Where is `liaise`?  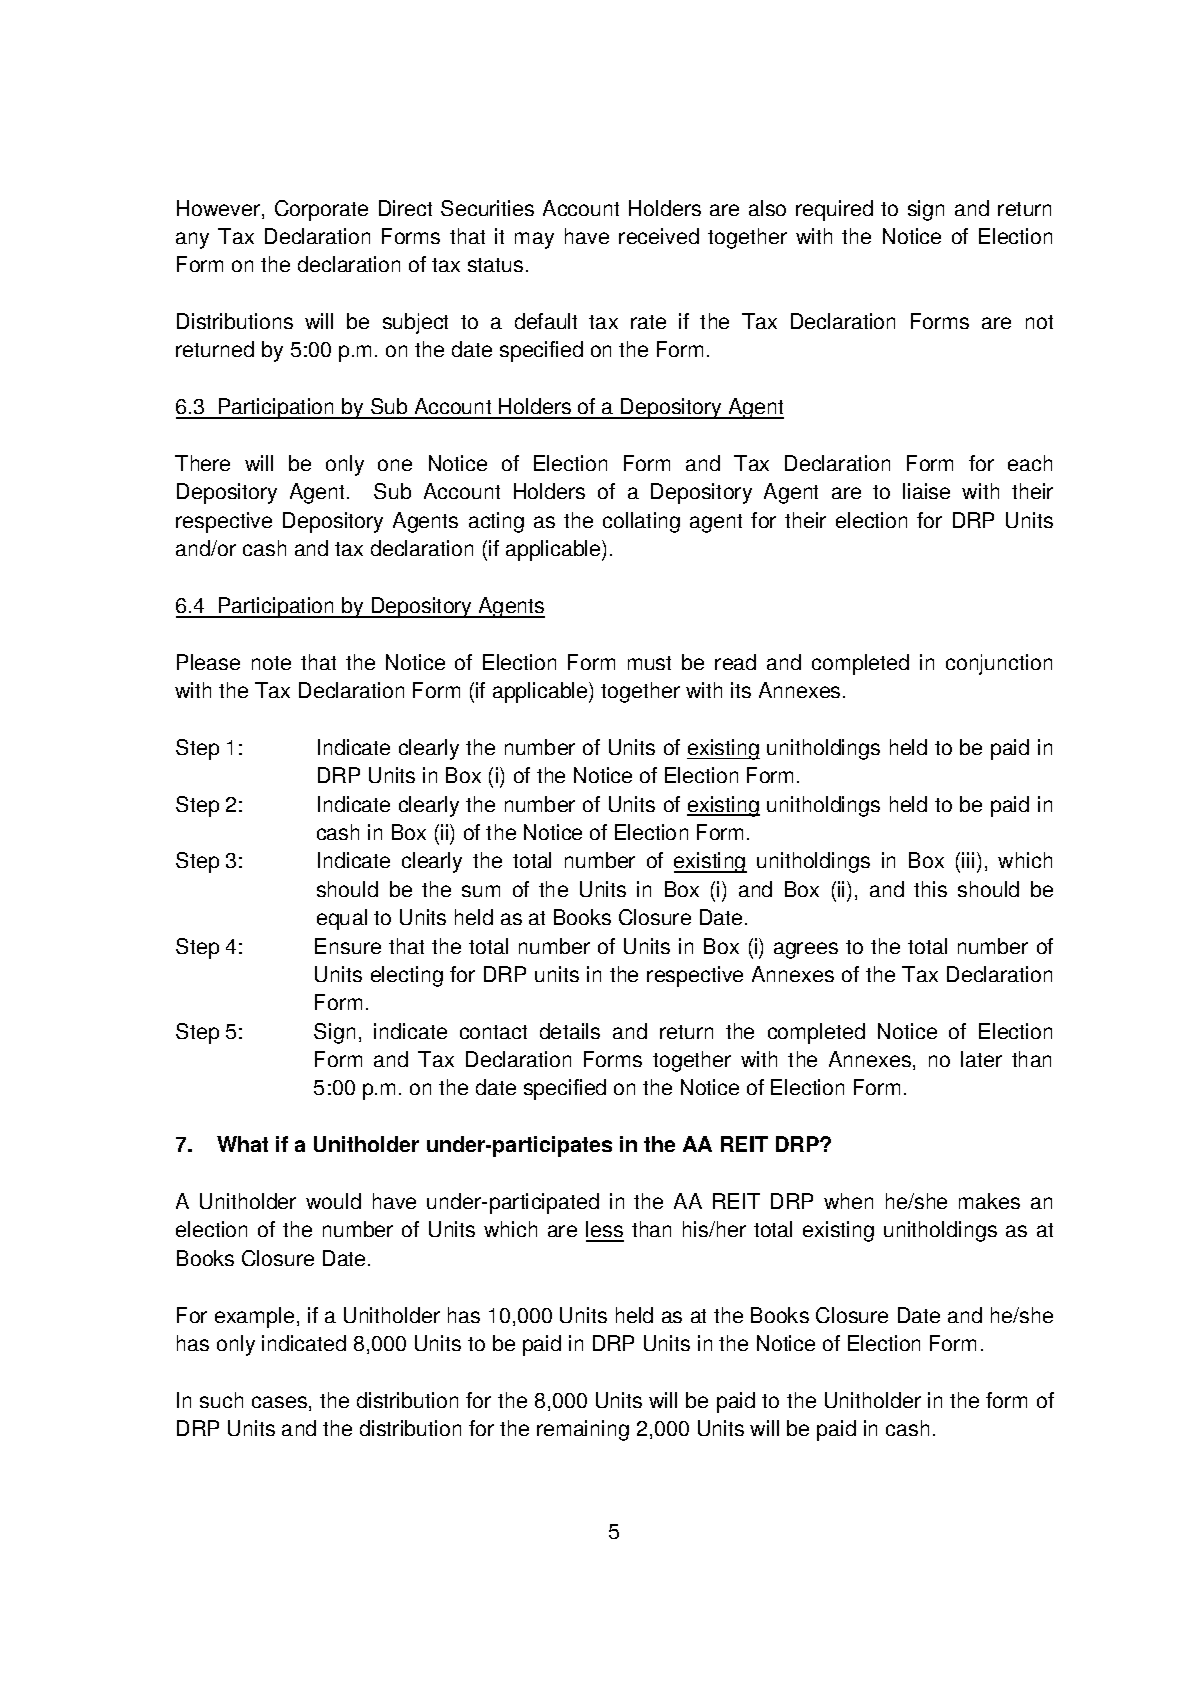
liaise is located at coordinates (926, 491).
